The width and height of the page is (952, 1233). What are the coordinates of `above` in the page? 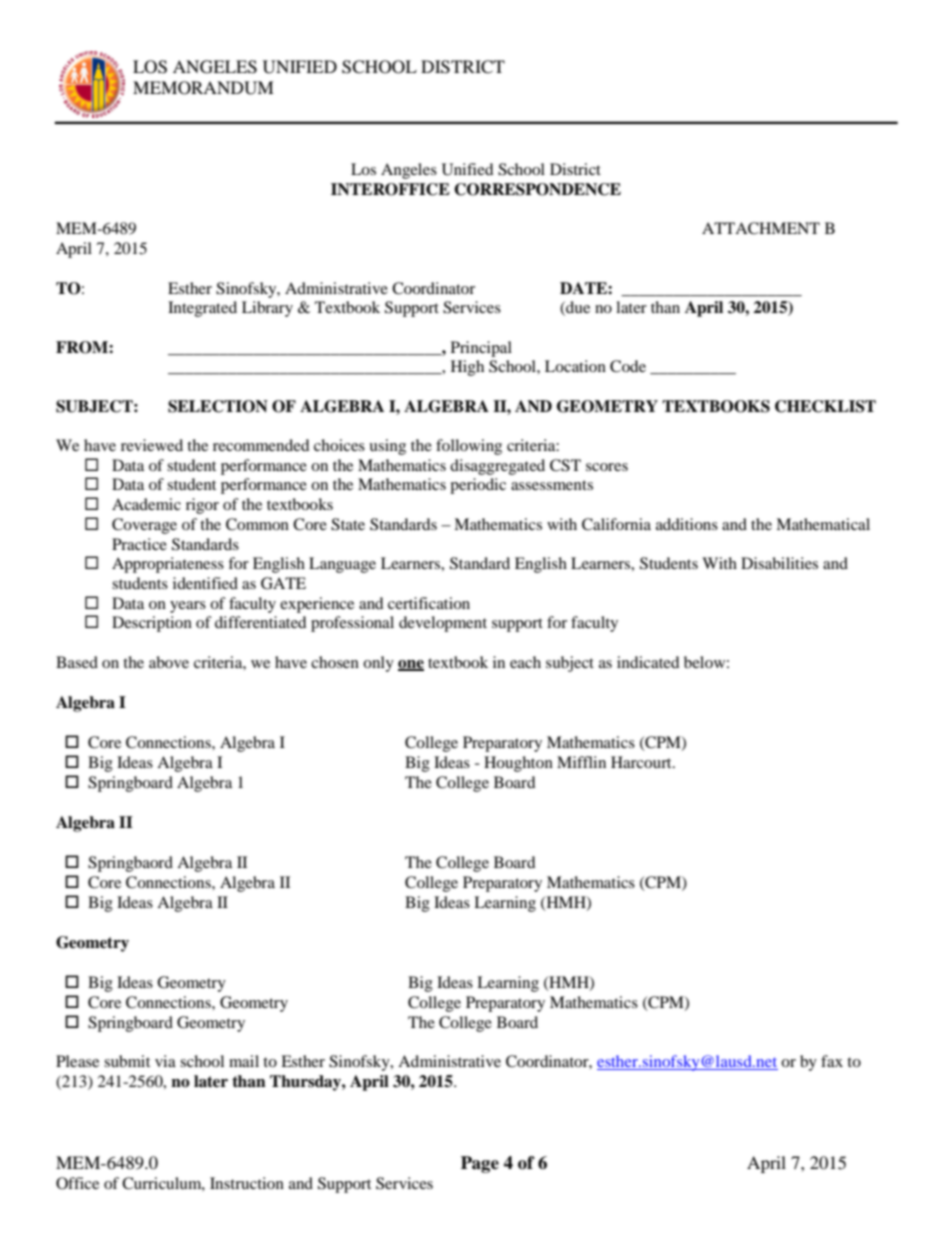 It's located at (169, 662).
